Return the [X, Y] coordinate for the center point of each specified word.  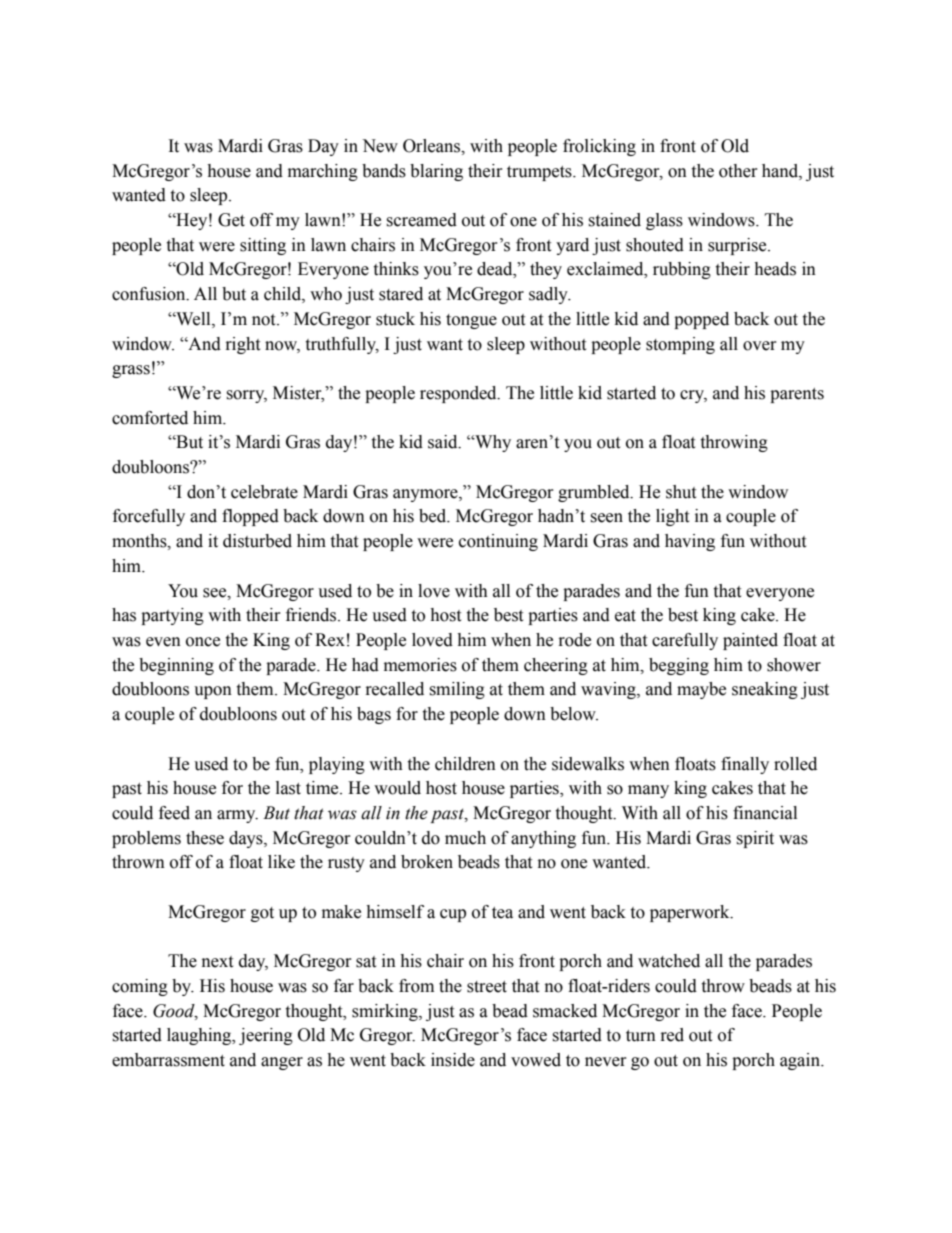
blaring [436, 172]
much [465, 838]
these [205, 838]
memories [420, 665]
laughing [200, 1036]
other [738, 171]
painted [750, 641]
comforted [150, 418]
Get [231, 220]
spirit [755, 839]
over [760, 346]
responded [459, 394]
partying [172, 616]
